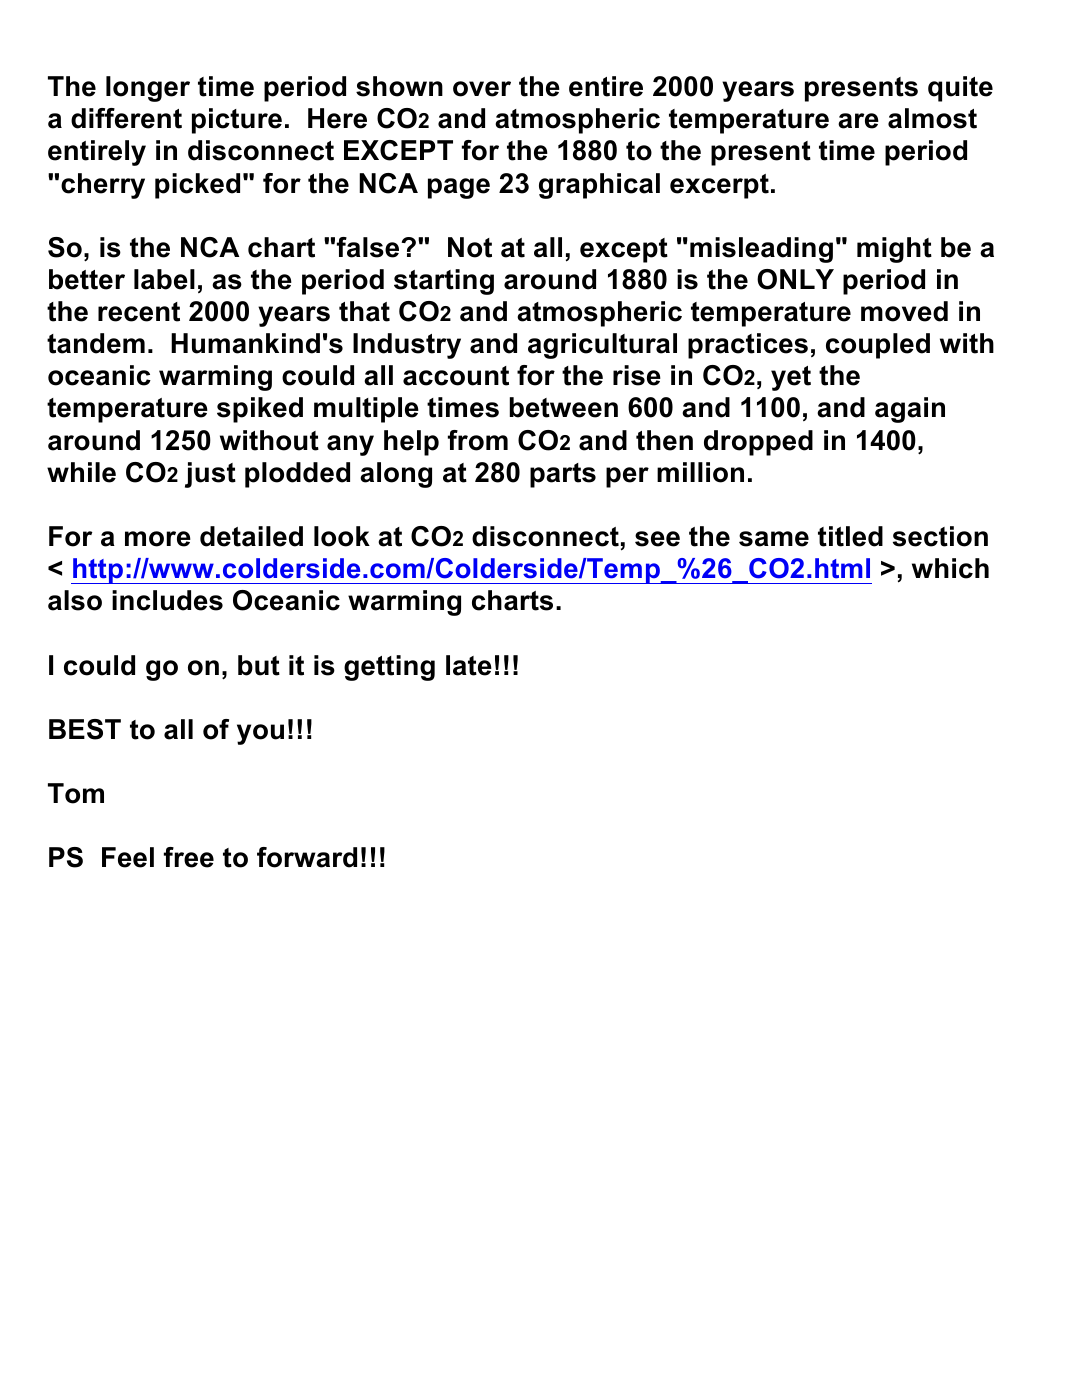 This document has height=1383, width=1068. I want to click on includes, so click(167, 600).
